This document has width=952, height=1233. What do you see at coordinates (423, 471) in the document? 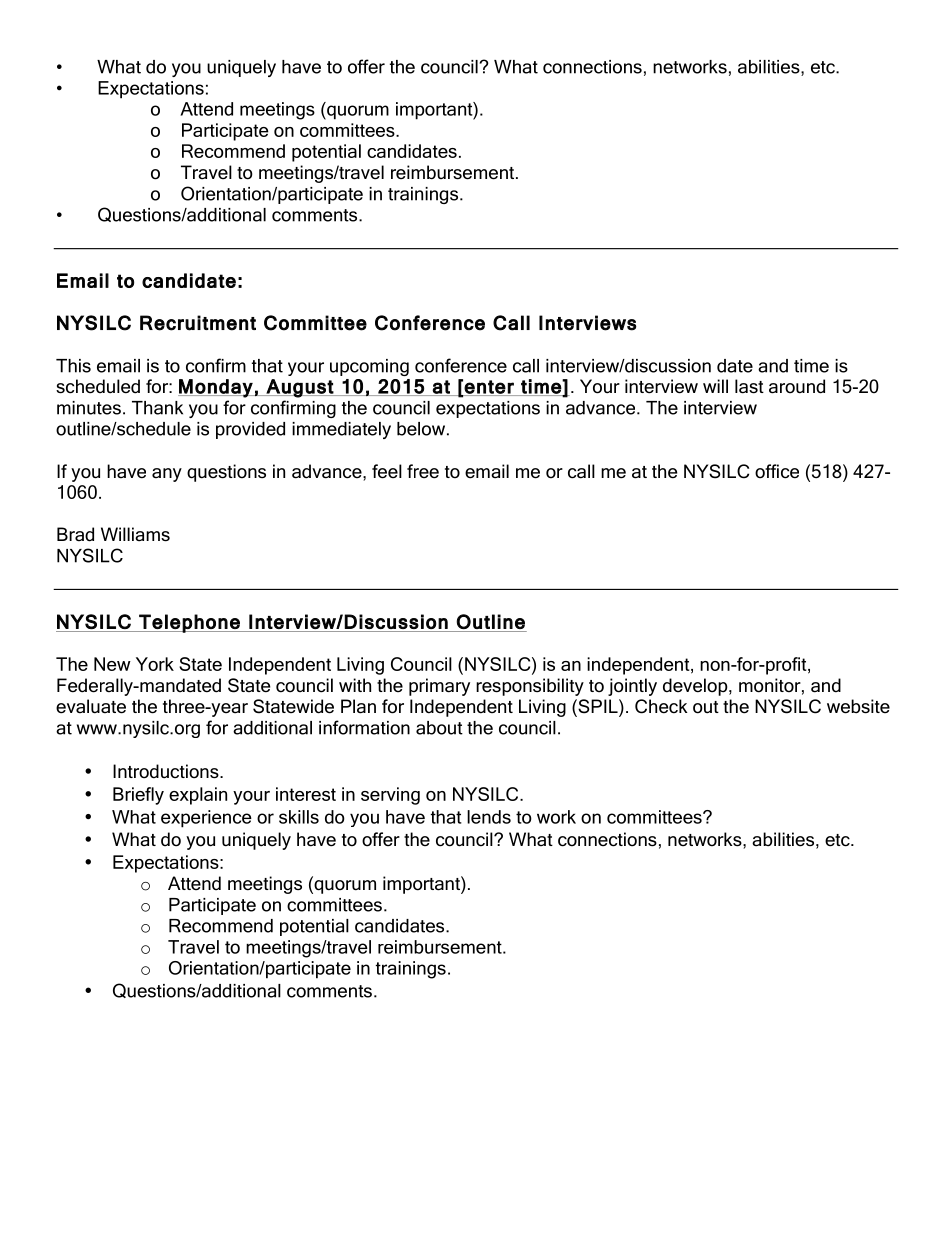
I see `free` at bounding box center [423, 471].
